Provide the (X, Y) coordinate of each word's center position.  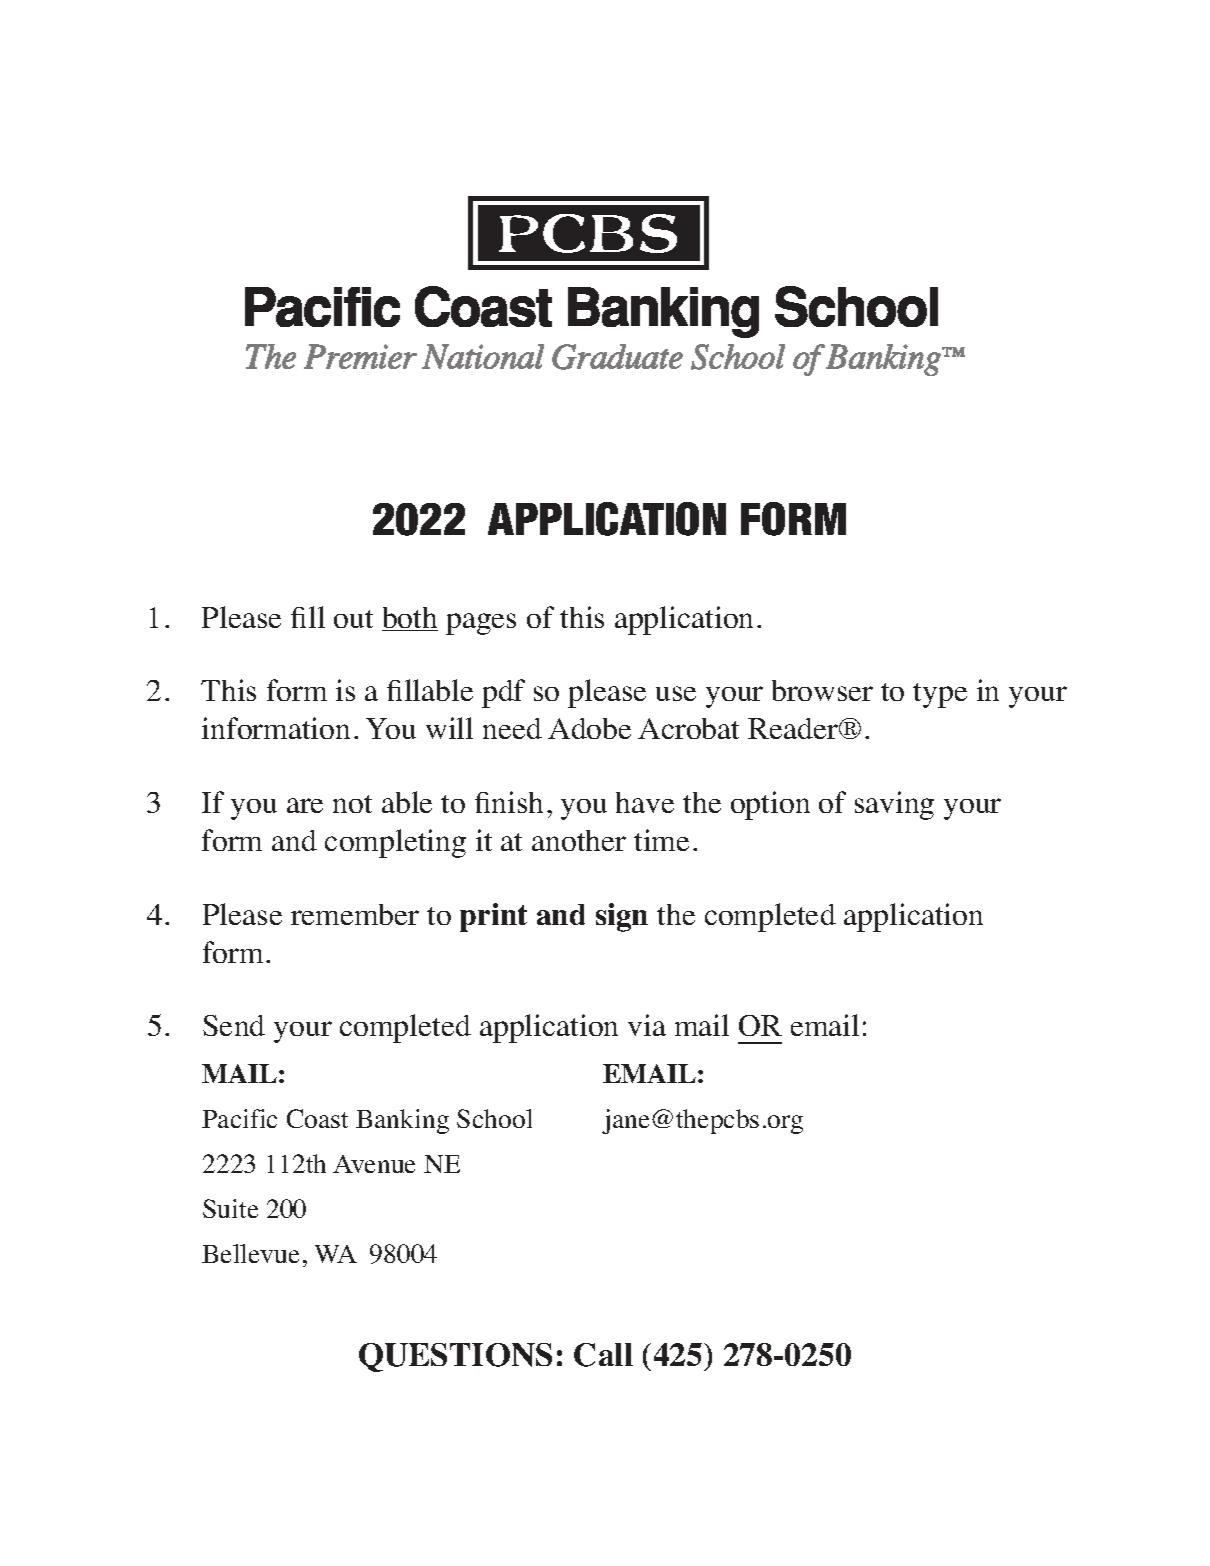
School (494, 1118)
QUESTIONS (455, 1357)
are (305, 805)
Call (603, 1355)
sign (622, 917)
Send (234, 1025)
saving (894, 805)
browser (822, 690)
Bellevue (250, 1253)
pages (481, 624)
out (353, 619)
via (647, 1025)
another (579, 840)
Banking (402, 1121)
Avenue (374, 1164)
